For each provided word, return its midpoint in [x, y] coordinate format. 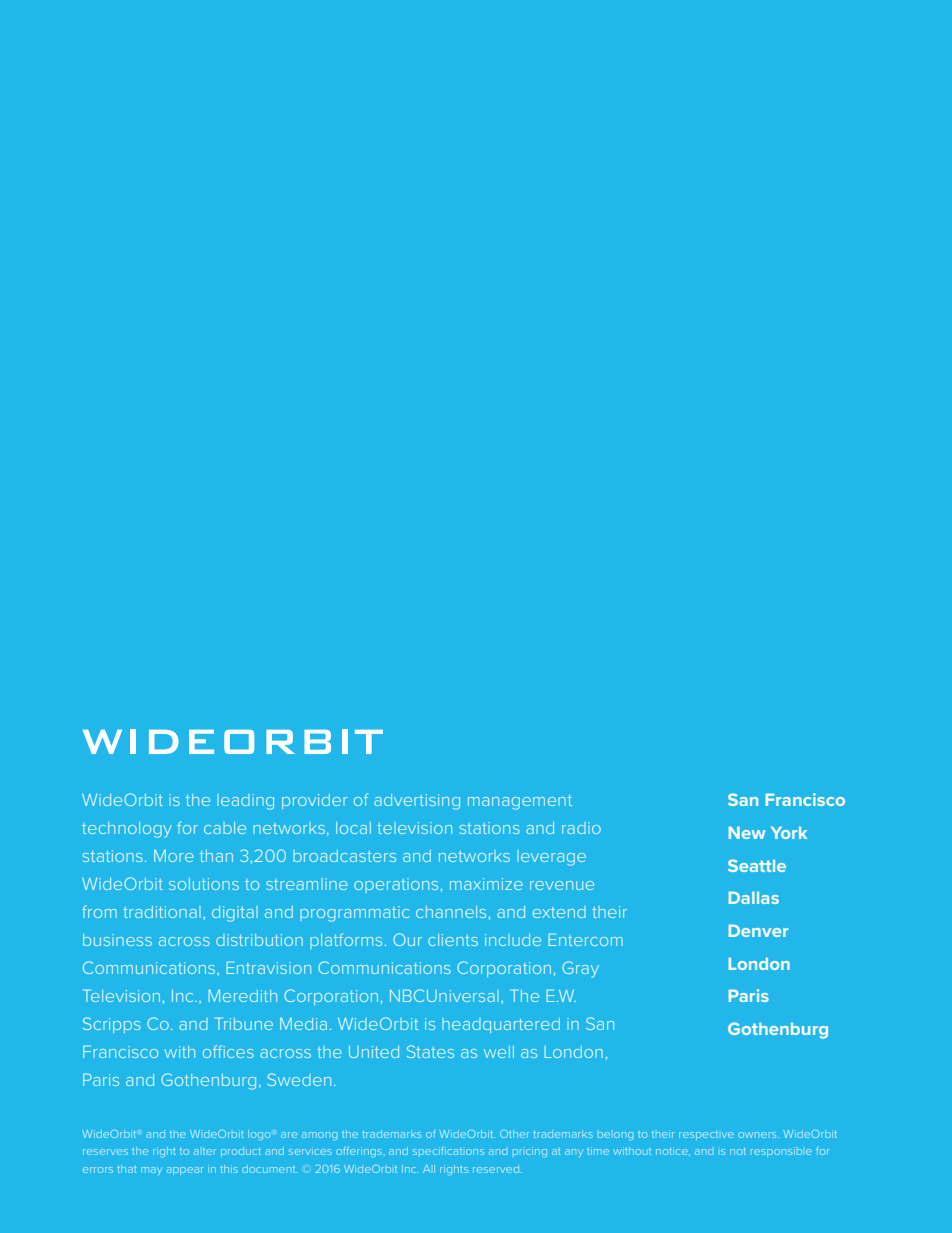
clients [453, 940]
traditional [162, 912]
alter [205, 1151]
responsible [781, 1152]
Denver [758, 930]
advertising [417, 802]
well [499, 1052]
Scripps [112, 1025]
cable [225, 828]
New [747, 832]
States [430, 1051]
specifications [448, 1151]
